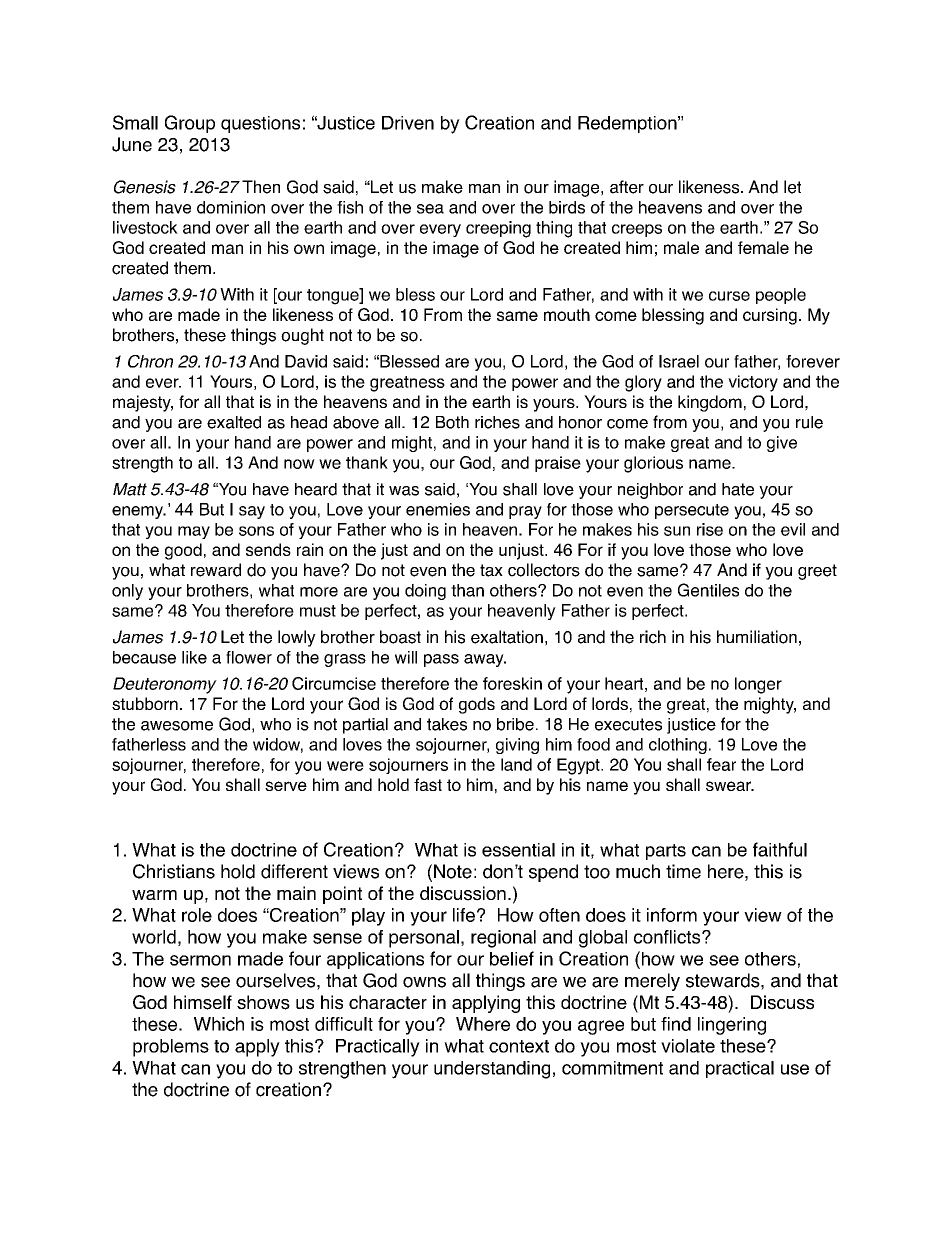  What do you see at coordinates (216, 570) in the page?
I see `reward` at bounding box center [216, 570].
